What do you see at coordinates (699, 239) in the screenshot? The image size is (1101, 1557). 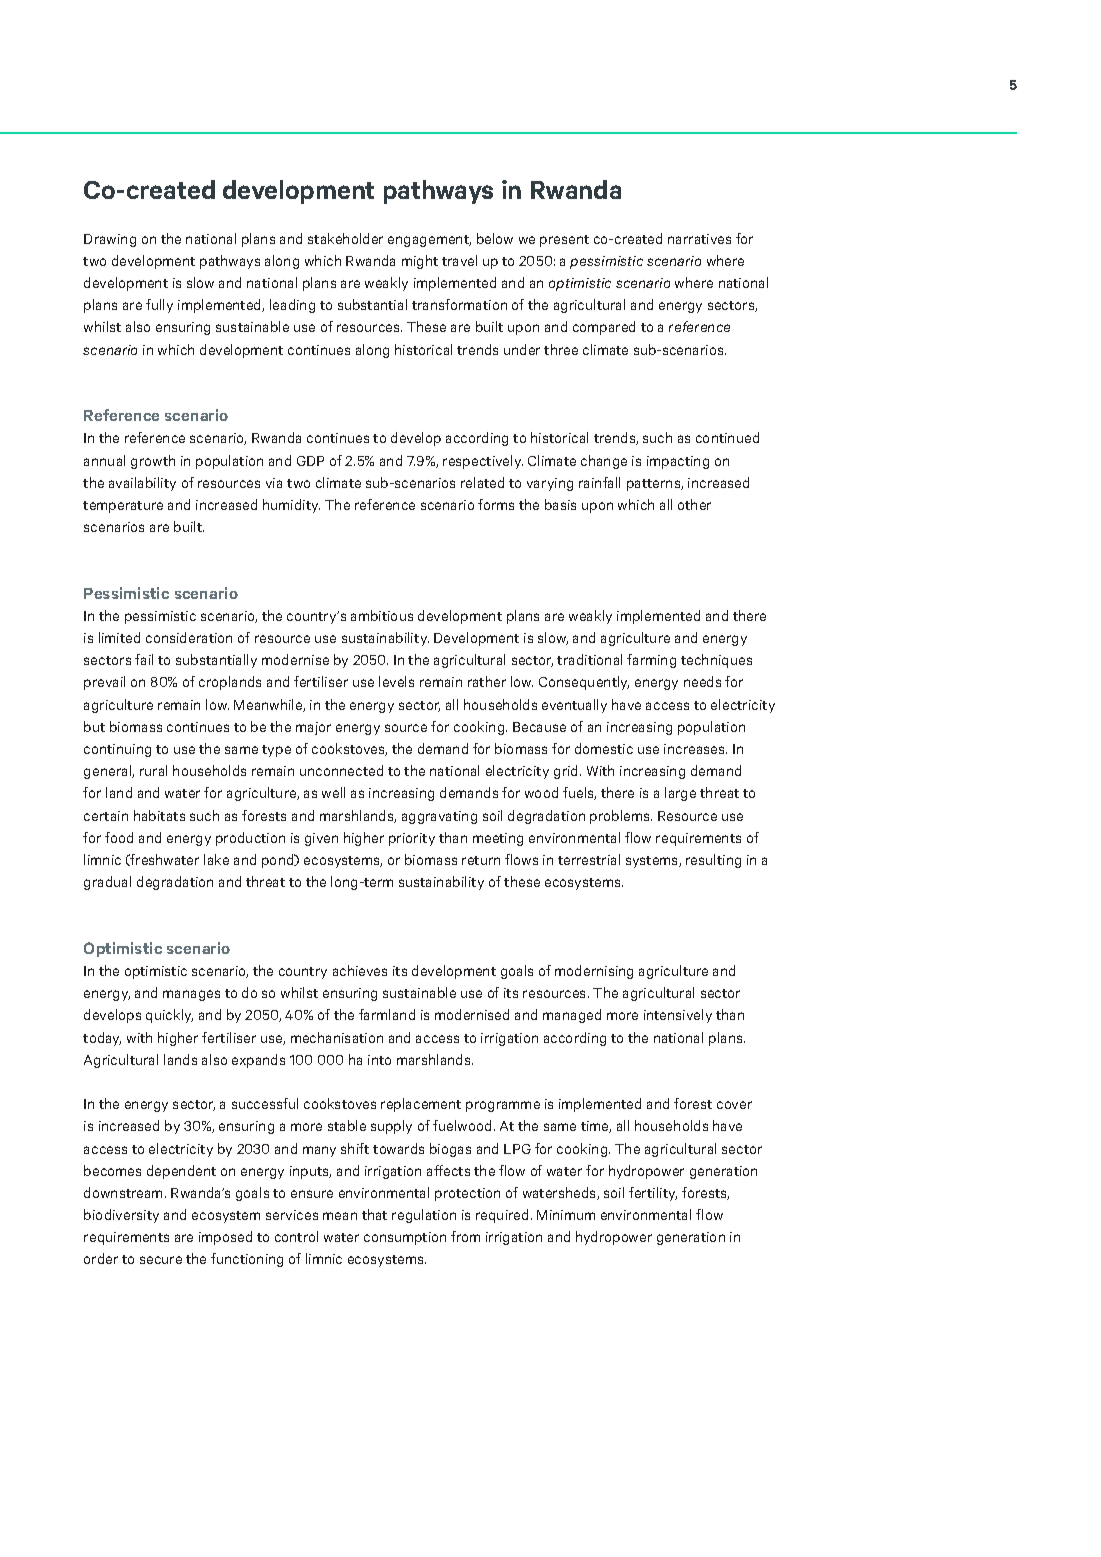 I see `narratives` at bounding box center [699, 239].
